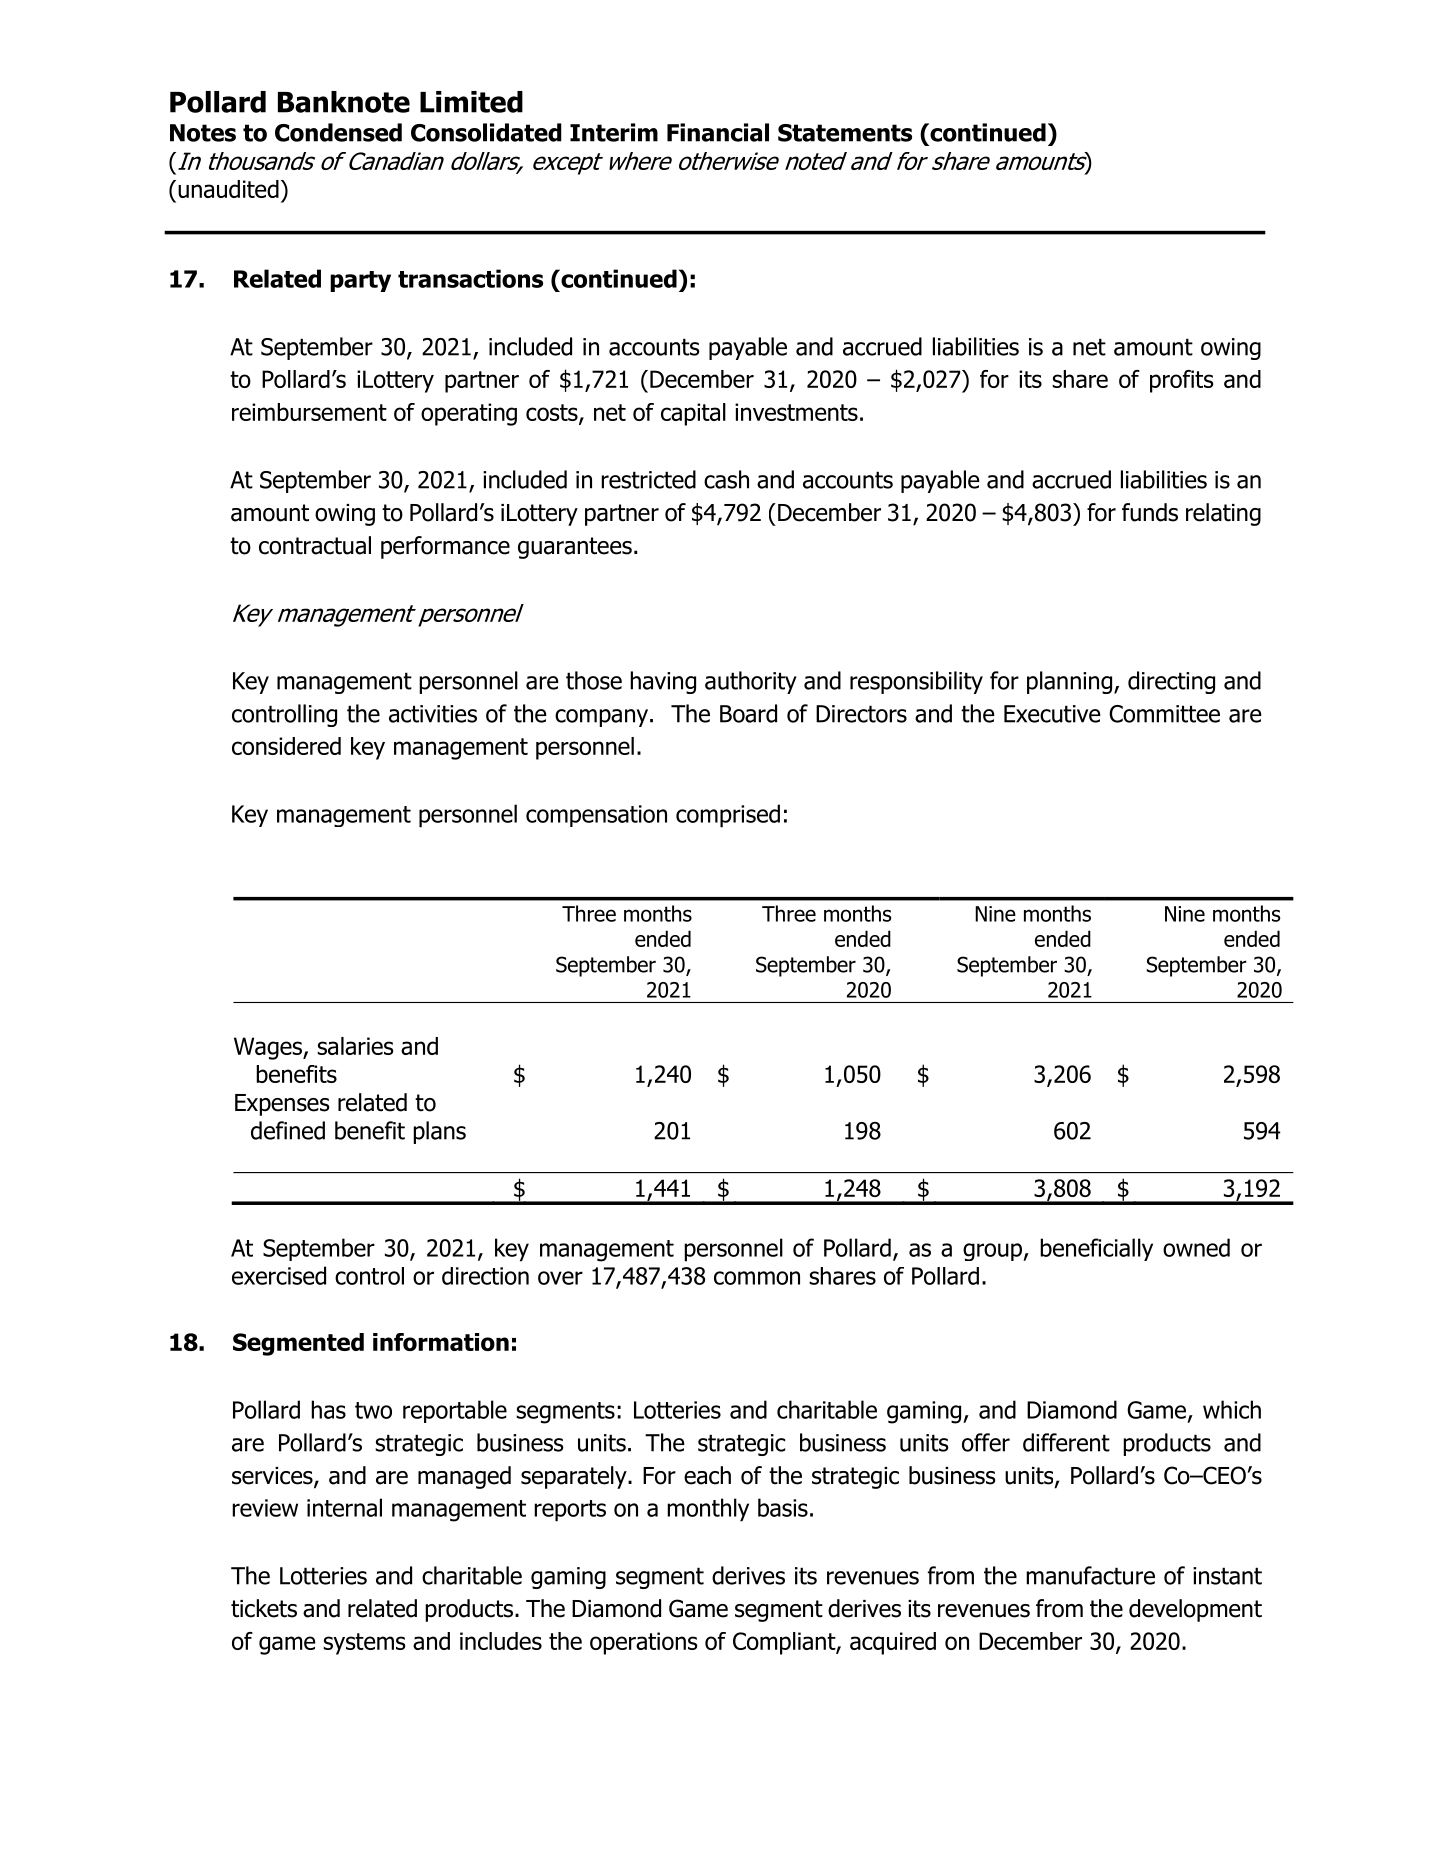 The height and width of the screenshot is (1851, 1430). What do you see at coordinates (1164, 714) in the screenshot?
I see `Committee` at bounding box center [1164, 714].
